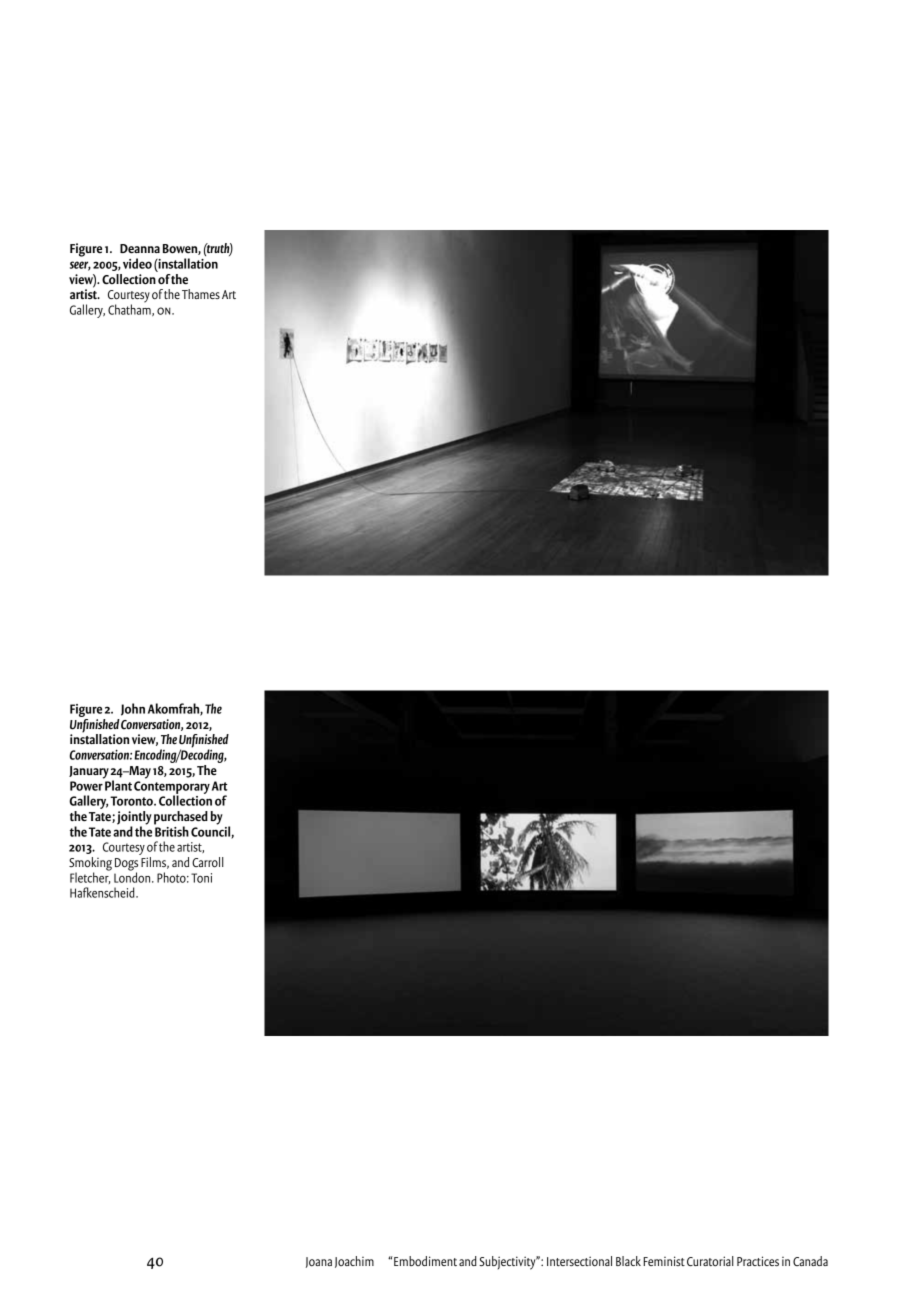 This screenshot has width=924, height=1305. Describe the element at coordinates (354, 1262) in the screenshot. I see `Joachim` at that location.
